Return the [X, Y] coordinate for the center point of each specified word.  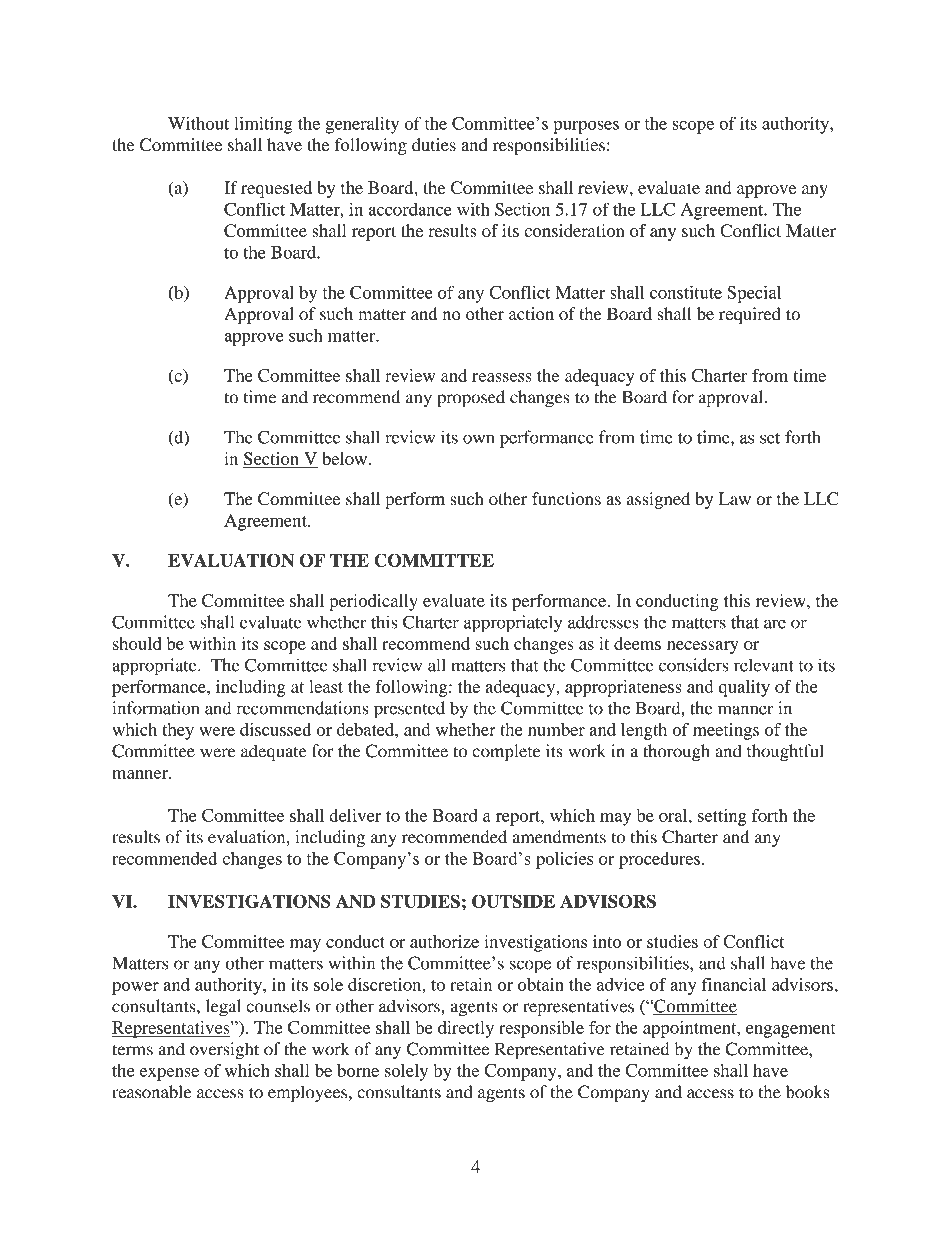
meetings [726, 731]
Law [735, 498]
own [478, 439]
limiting [263, 125]
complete [506, 753]
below [344, 458]
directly [466, 1029]
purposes [586, 127]
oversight [224, 1051]
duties [434, 144]
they [178, 731]
